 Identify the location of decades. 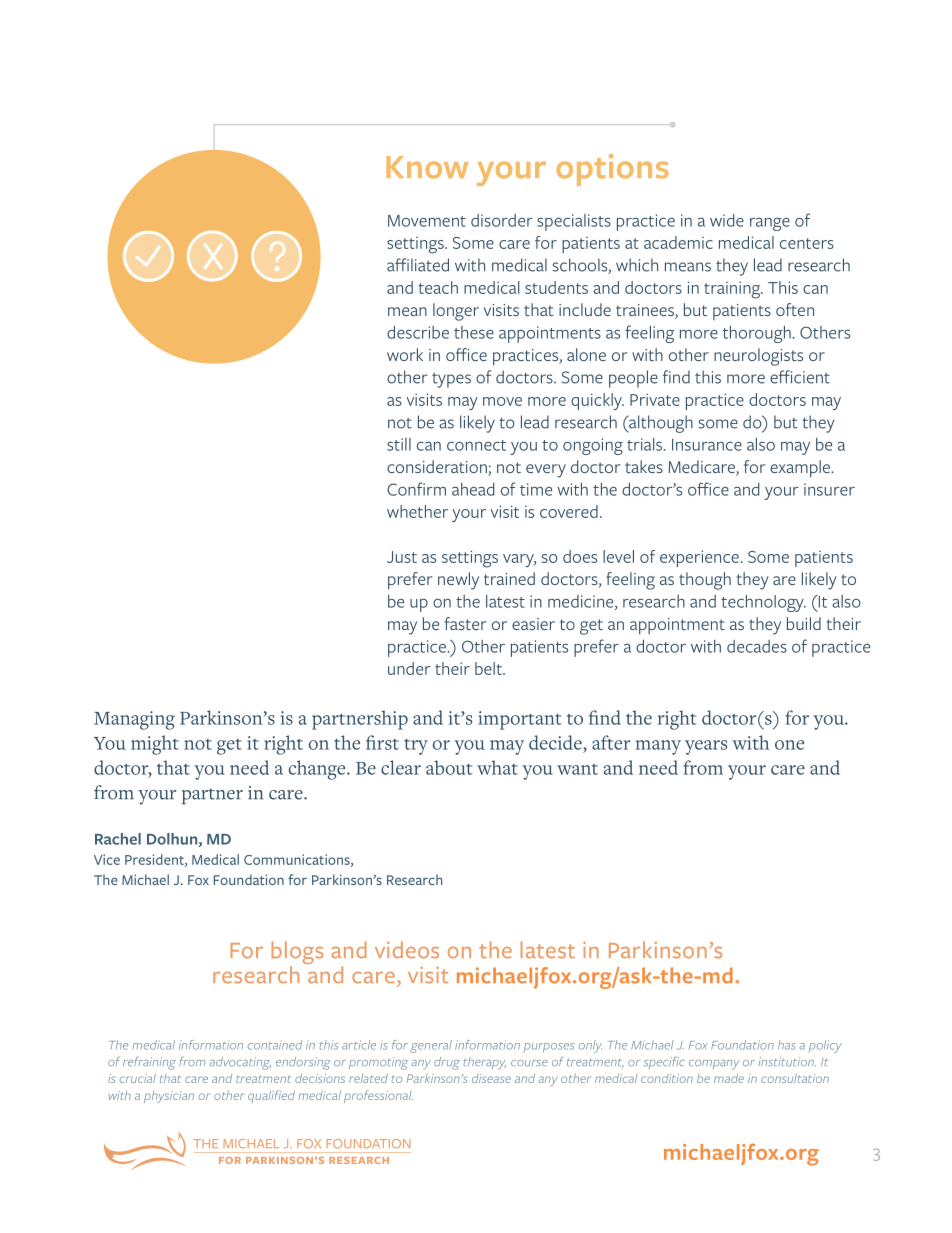
(757, 646).
